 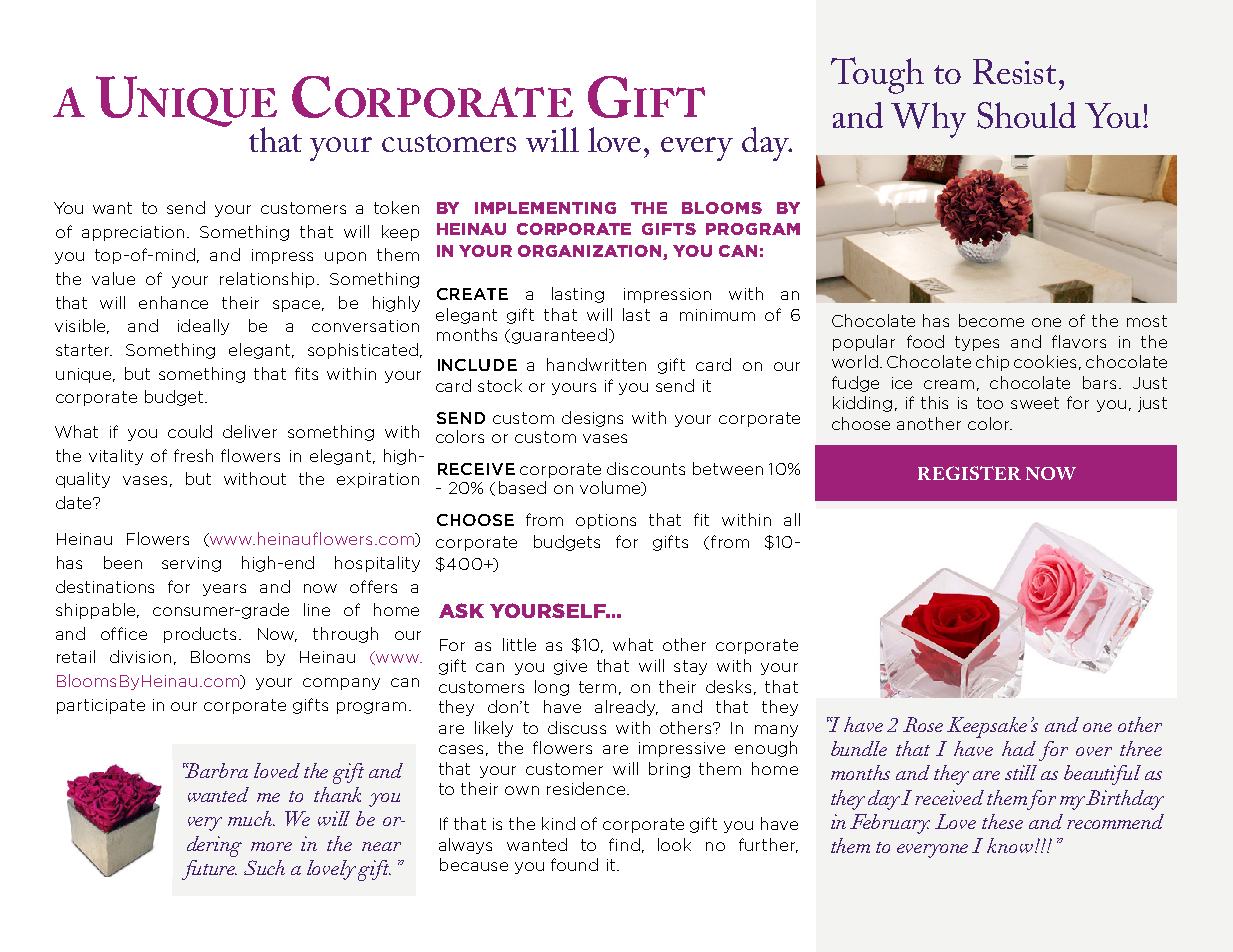 What do you see at coordinates (396, 207) in the screenshot?
I see `token` at bounding box center [396, 207].
